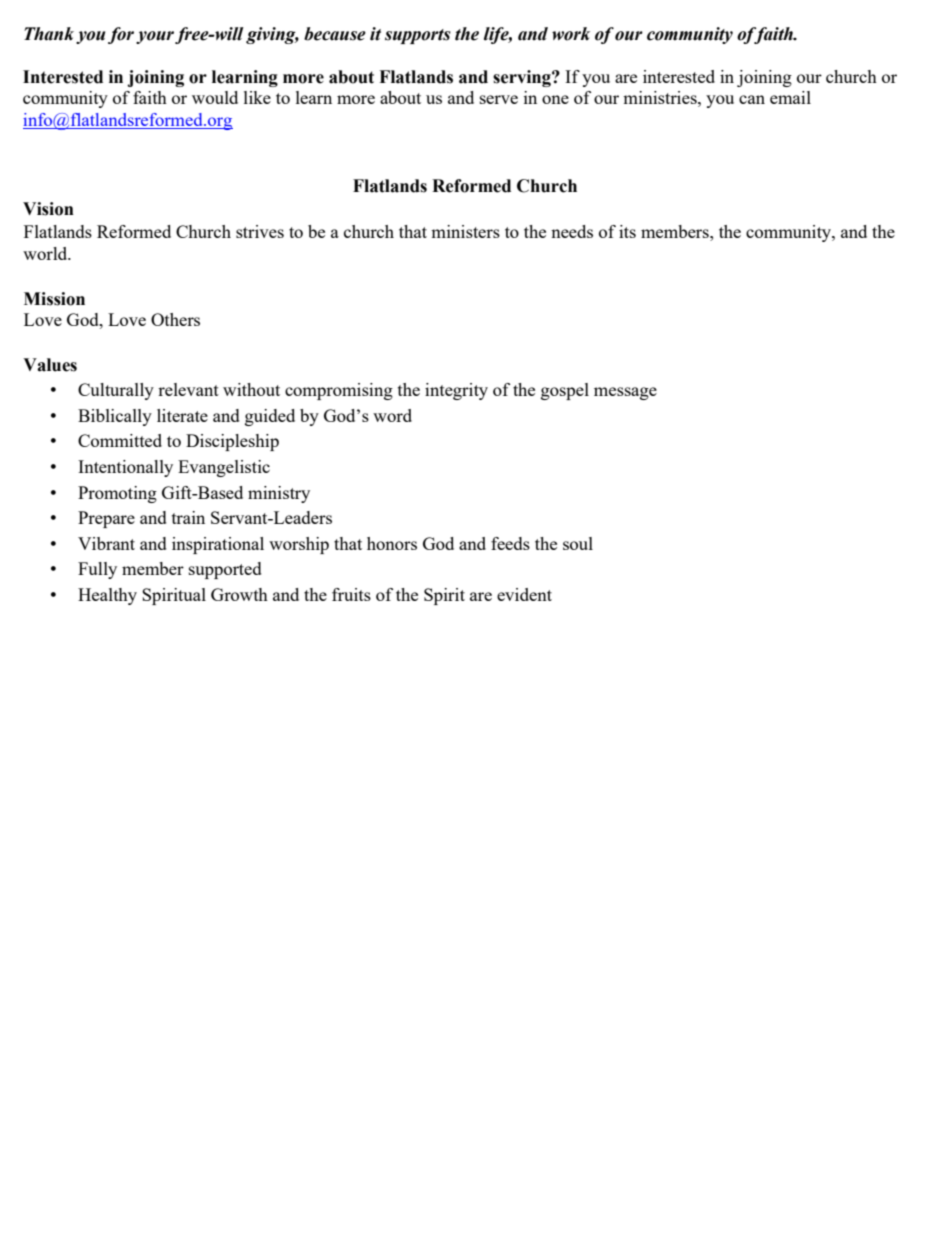 The width and height of the screenshot is (952, 1233). I want to click on message, so click(625, 393).
